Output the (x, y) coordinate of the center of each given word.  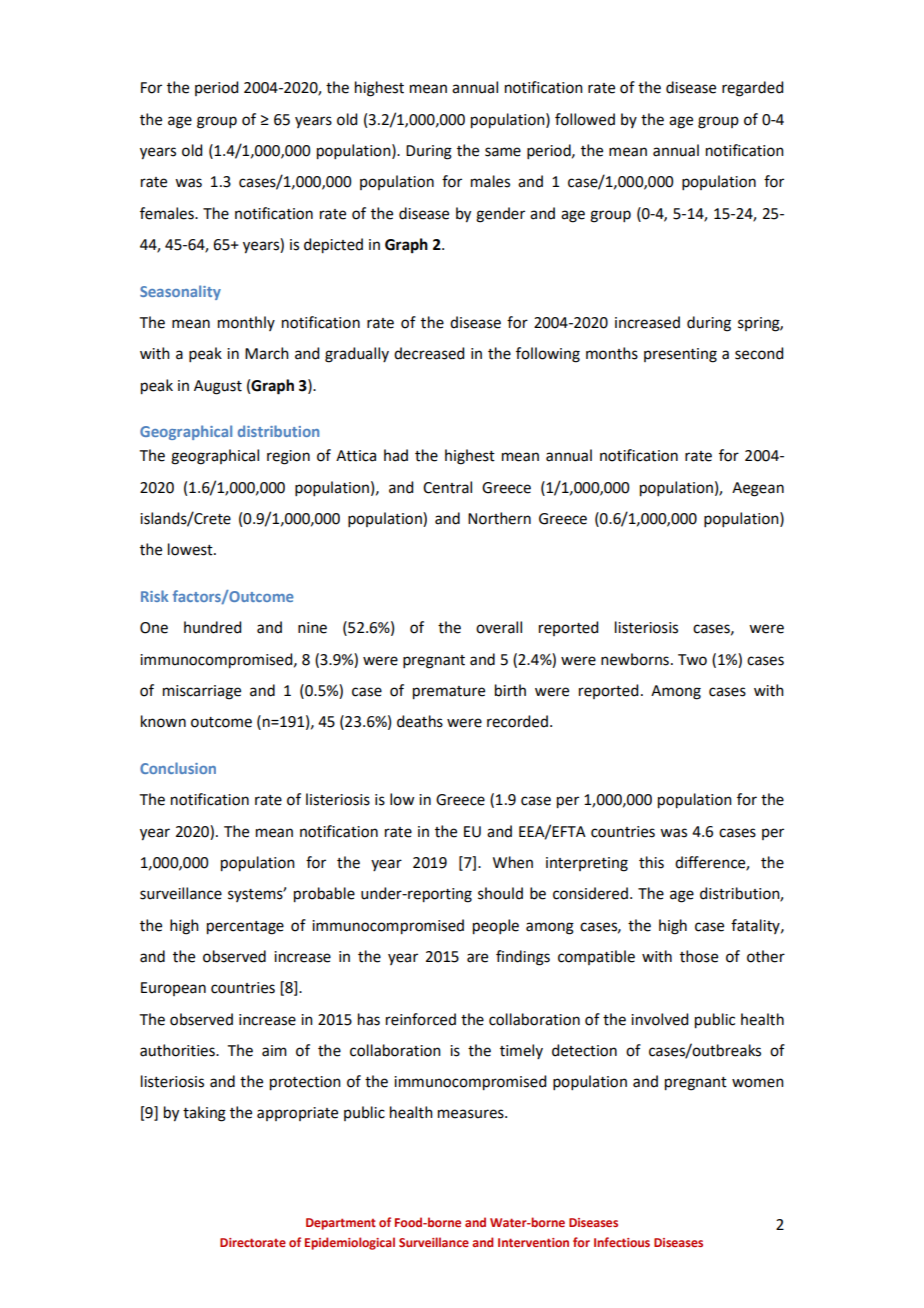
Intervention (533, 1242)
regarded (752, 89)
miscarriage (202, 692)
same (503, 152)
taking (204, 1114)
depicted (333, 246)
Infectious (622, 1242)
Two (692, 660)
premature (449, 693)
